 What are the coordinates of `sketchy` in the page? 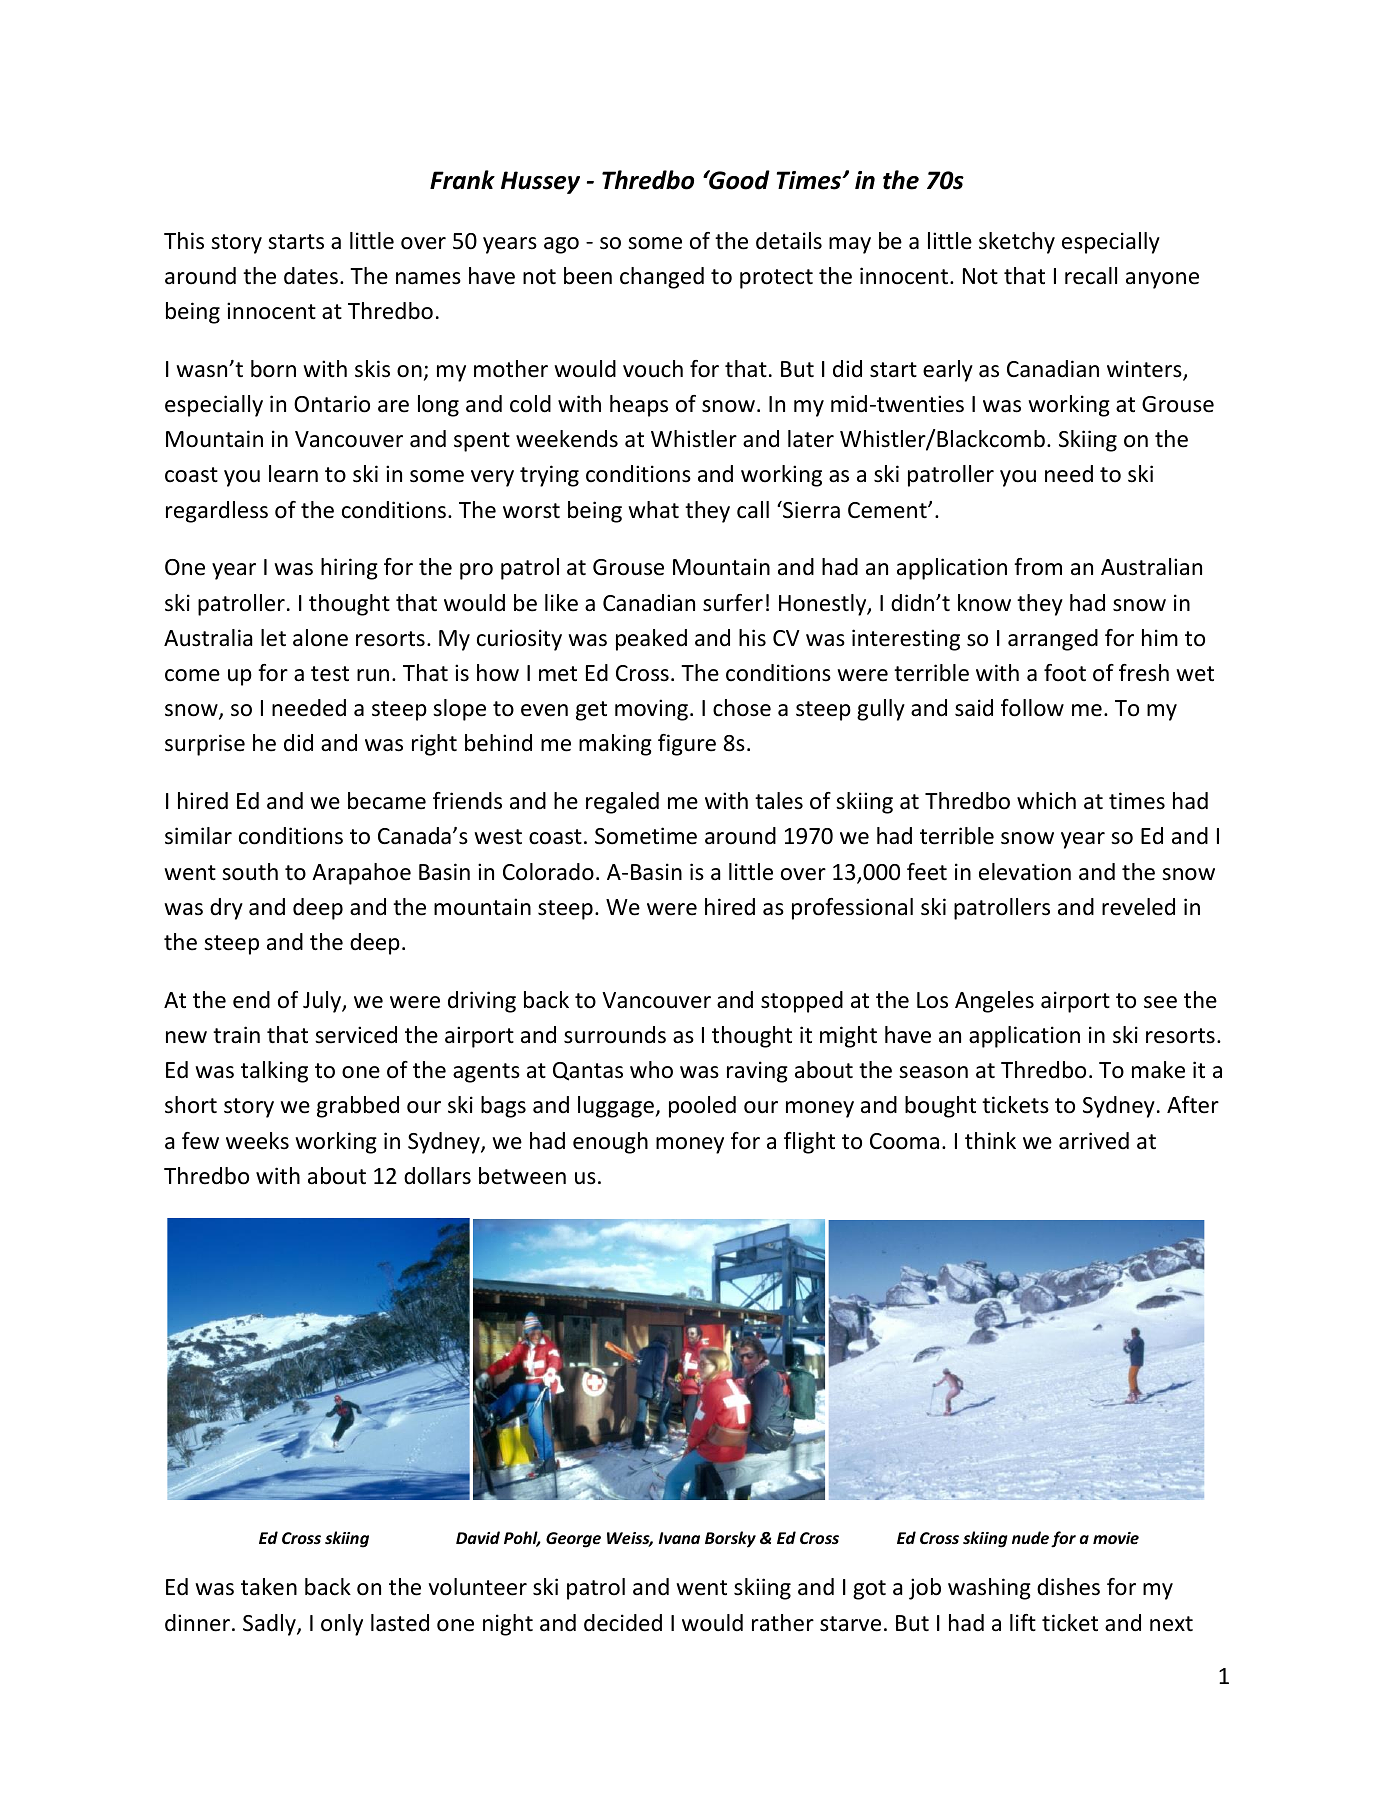 It's located at (1017, 243).
